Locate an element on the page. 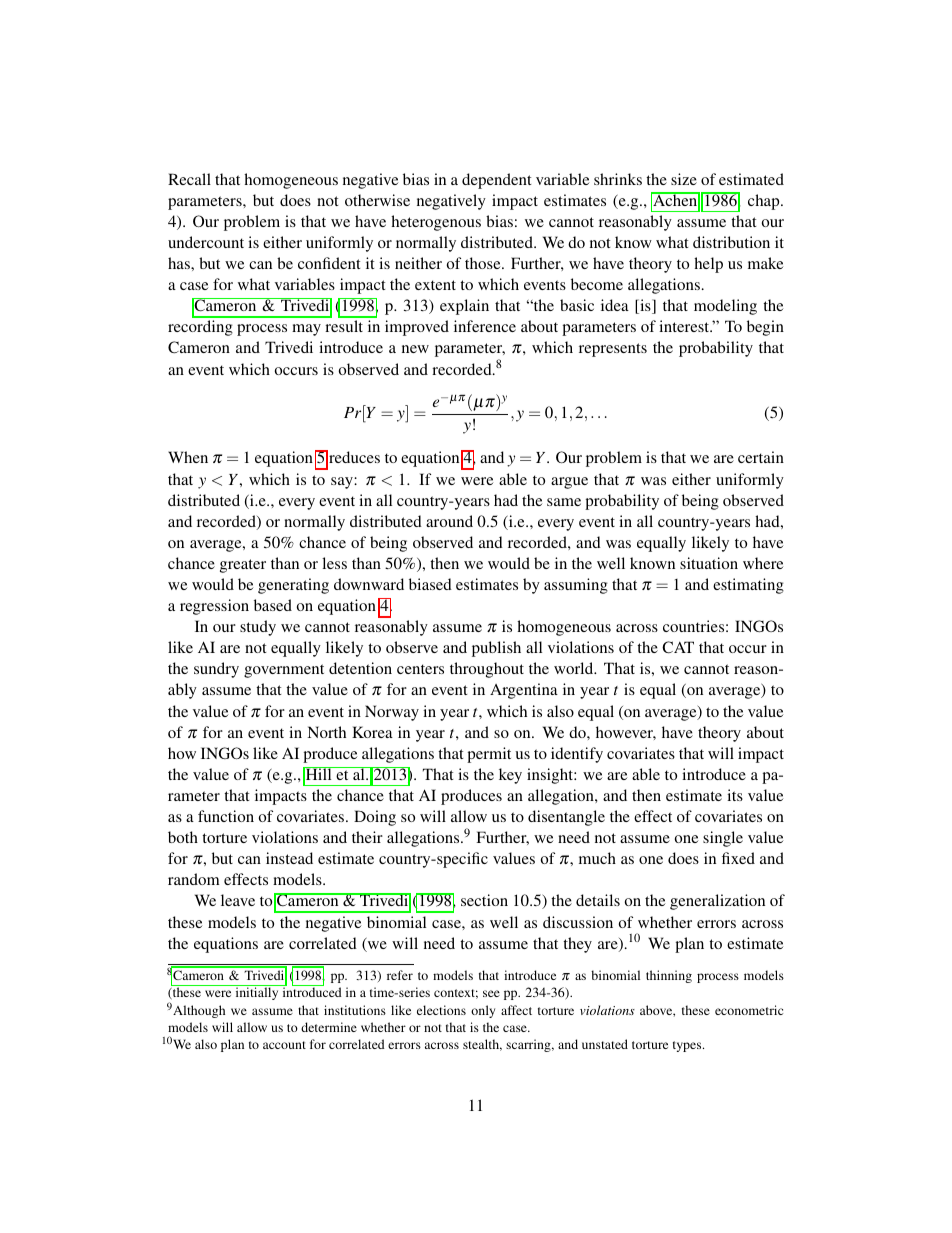 This image has width=952, height=1233. only is located at coordinates (483, 1011).
